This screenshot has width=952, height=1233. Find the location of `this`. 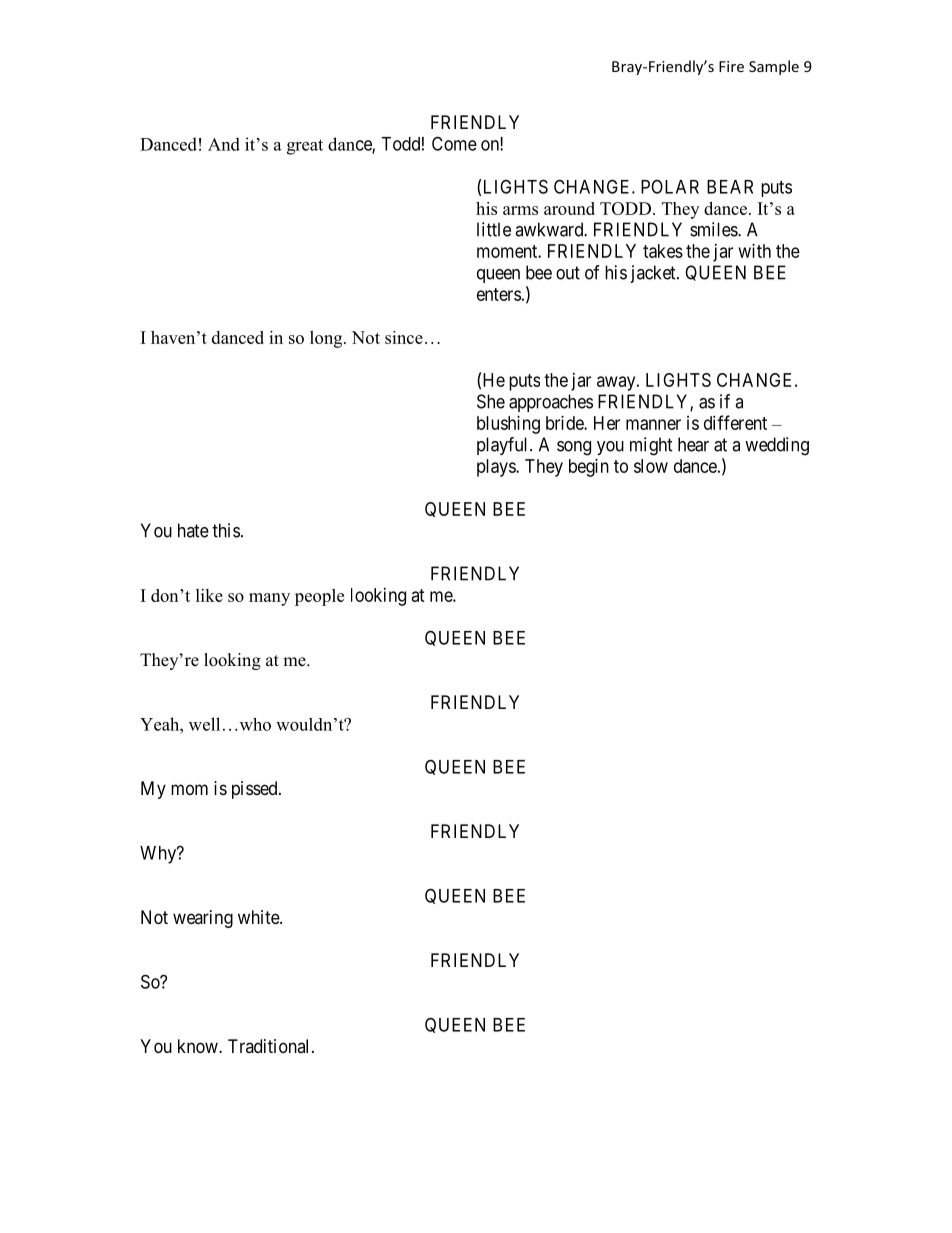

this is located at coordinates (226, 530).
